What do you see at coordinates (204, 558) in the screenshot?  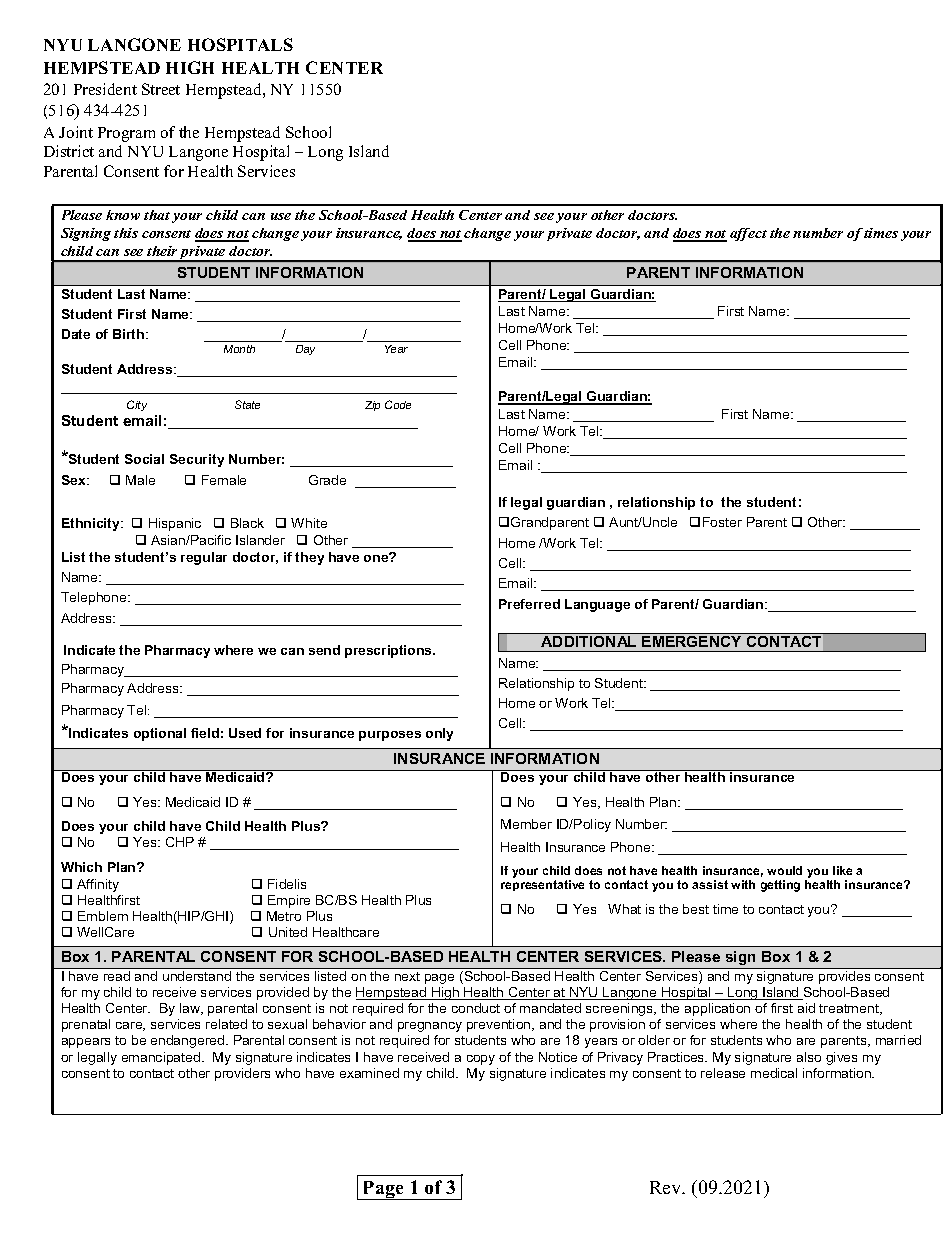 I see `regular` at bounding box center [204, 558].
